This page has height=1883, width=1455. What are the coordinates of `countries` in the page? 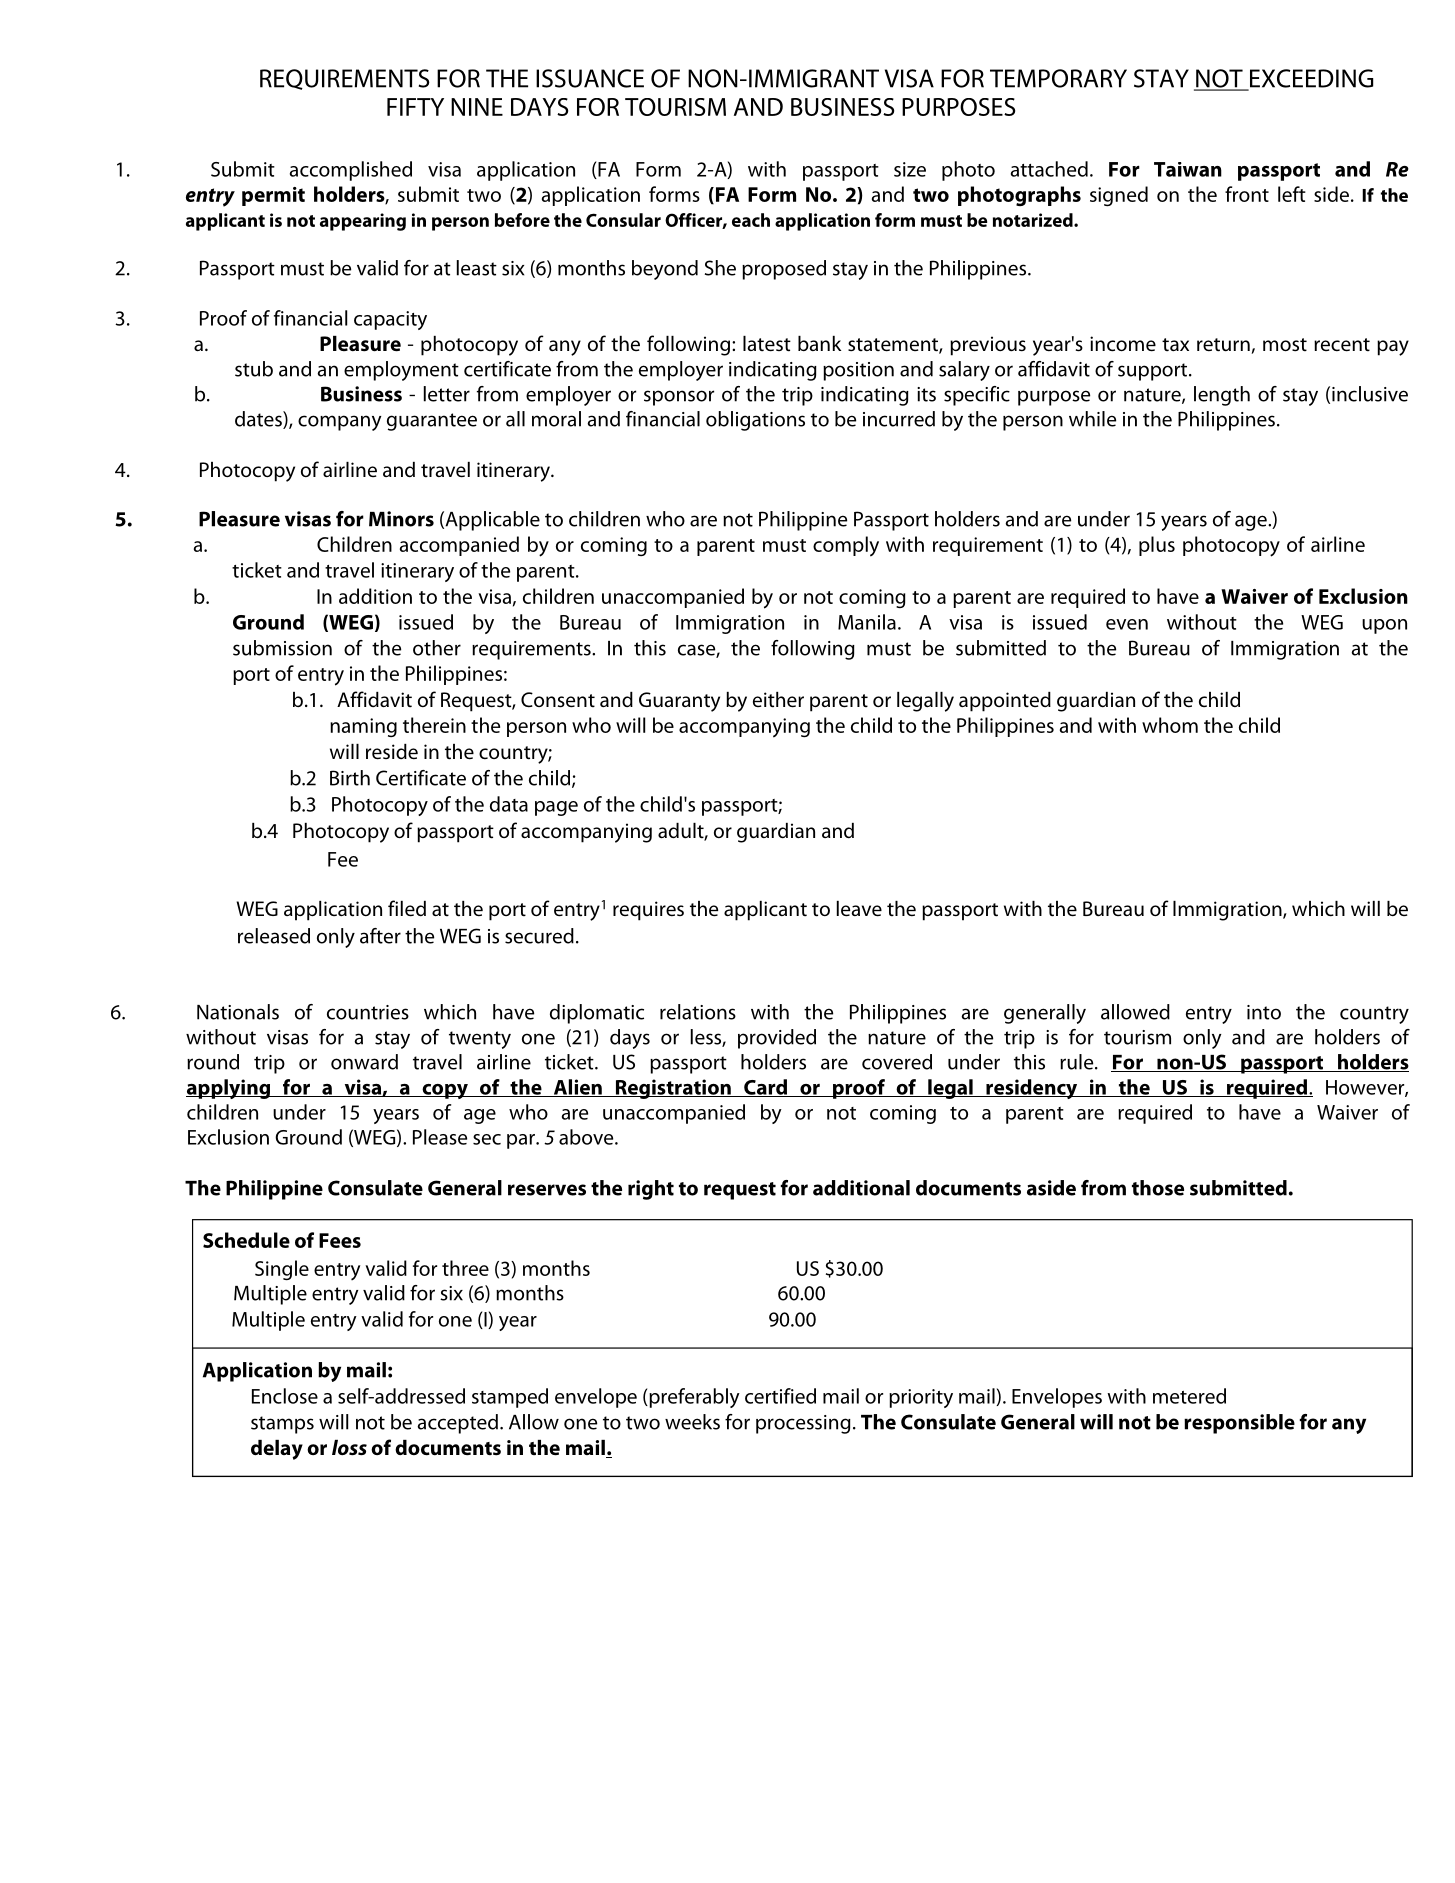 It's located at (368, 1012).
